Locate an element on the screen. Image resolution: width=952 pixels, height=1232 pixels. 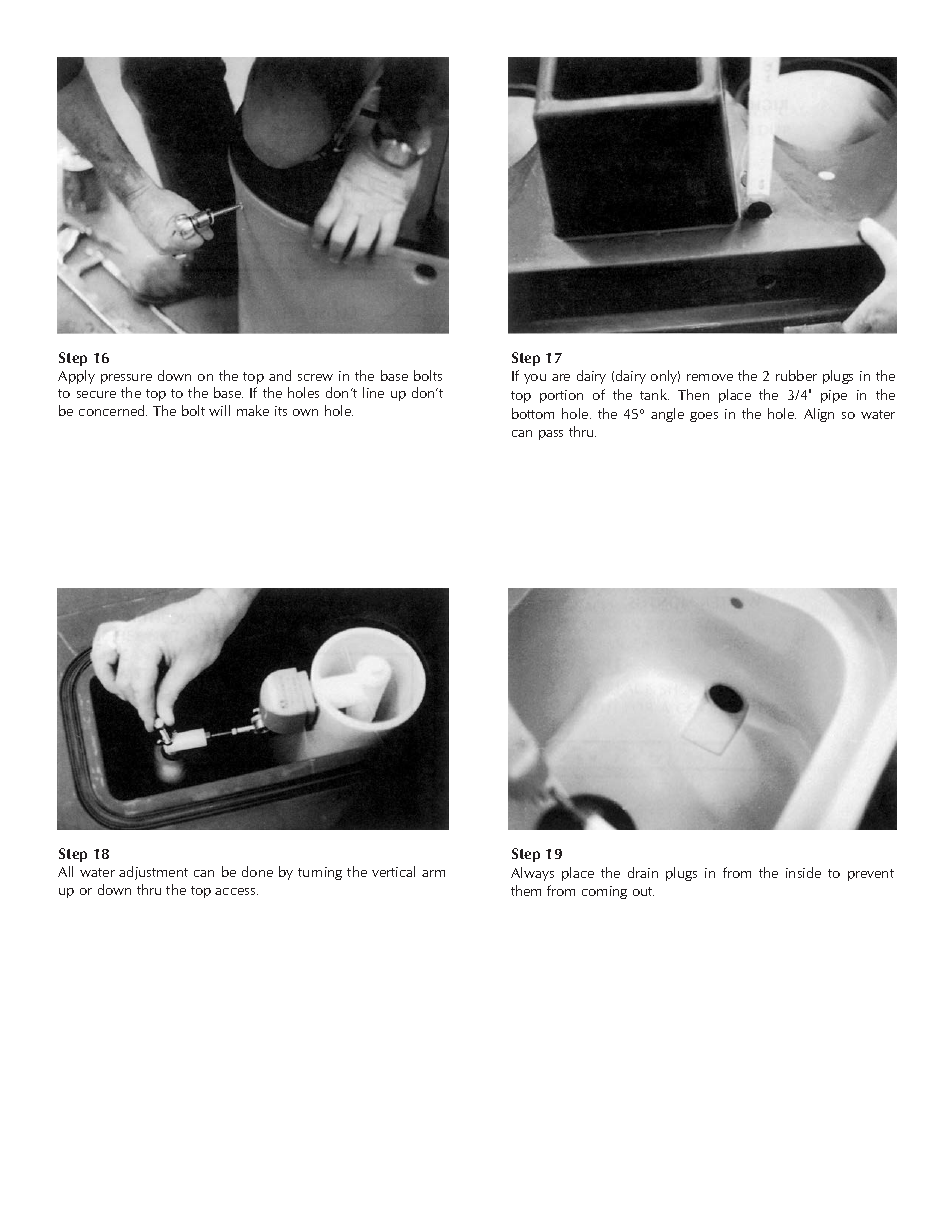
access is located at coordinates (236, 891).
